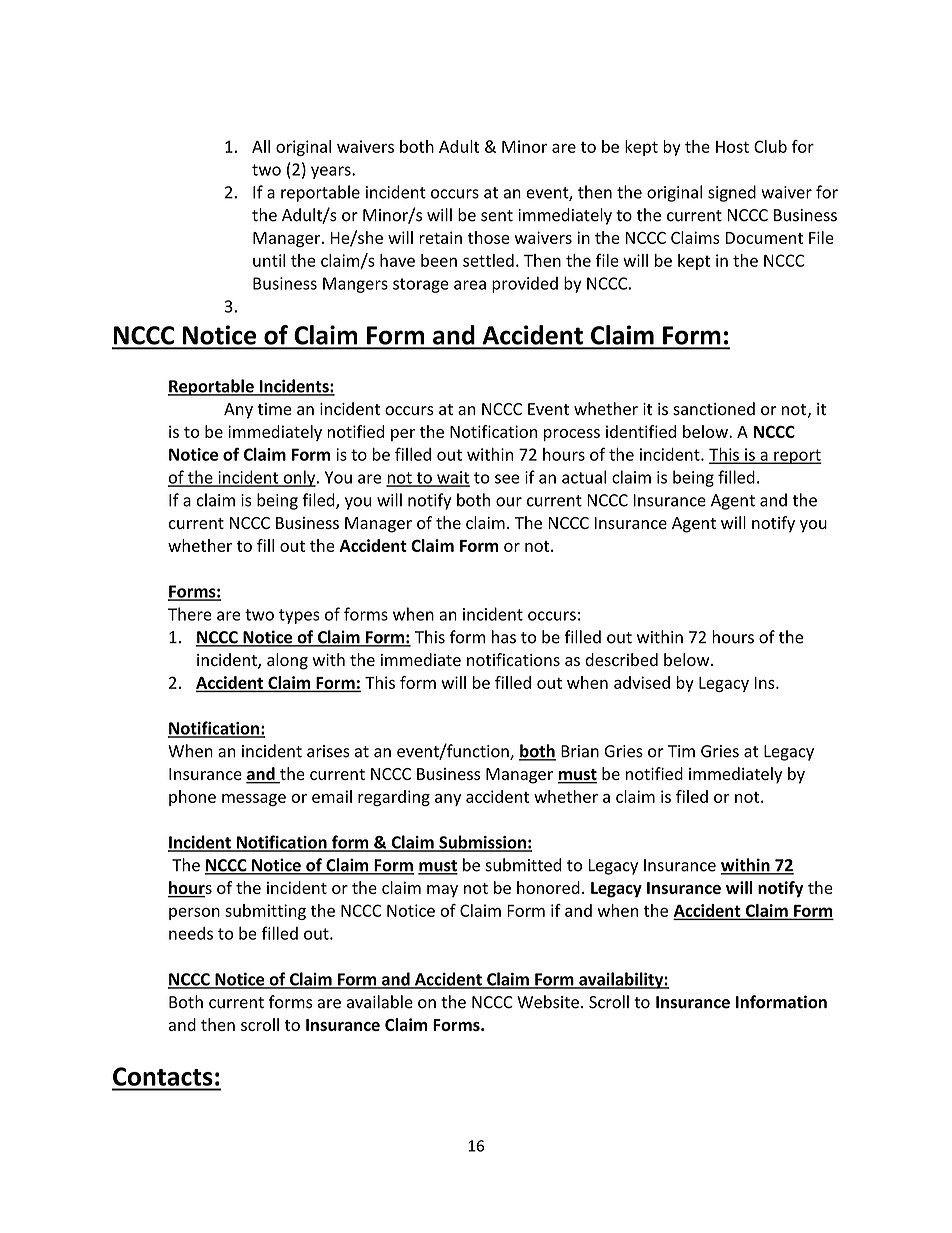  Describe the element at coordinates (261, 146) in the document. I see `All` at that location.
